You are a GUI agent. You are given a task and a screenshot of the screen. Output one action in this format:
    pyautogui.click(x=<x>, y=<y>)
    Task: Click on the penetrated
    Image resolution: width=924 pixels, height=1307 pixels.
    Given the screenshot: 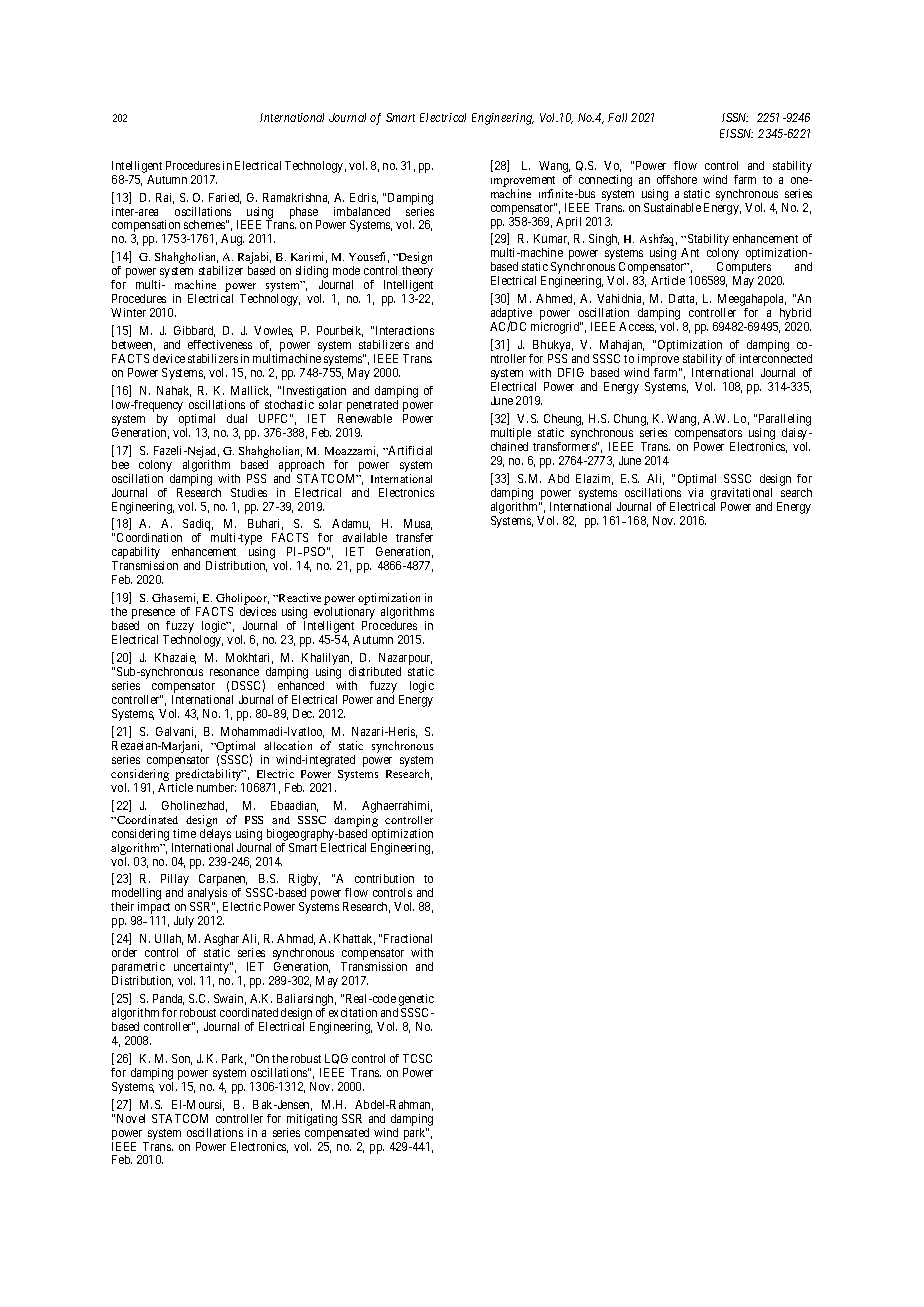 What is the action you would take?
    pyautogui.click(x=372, y=407)
